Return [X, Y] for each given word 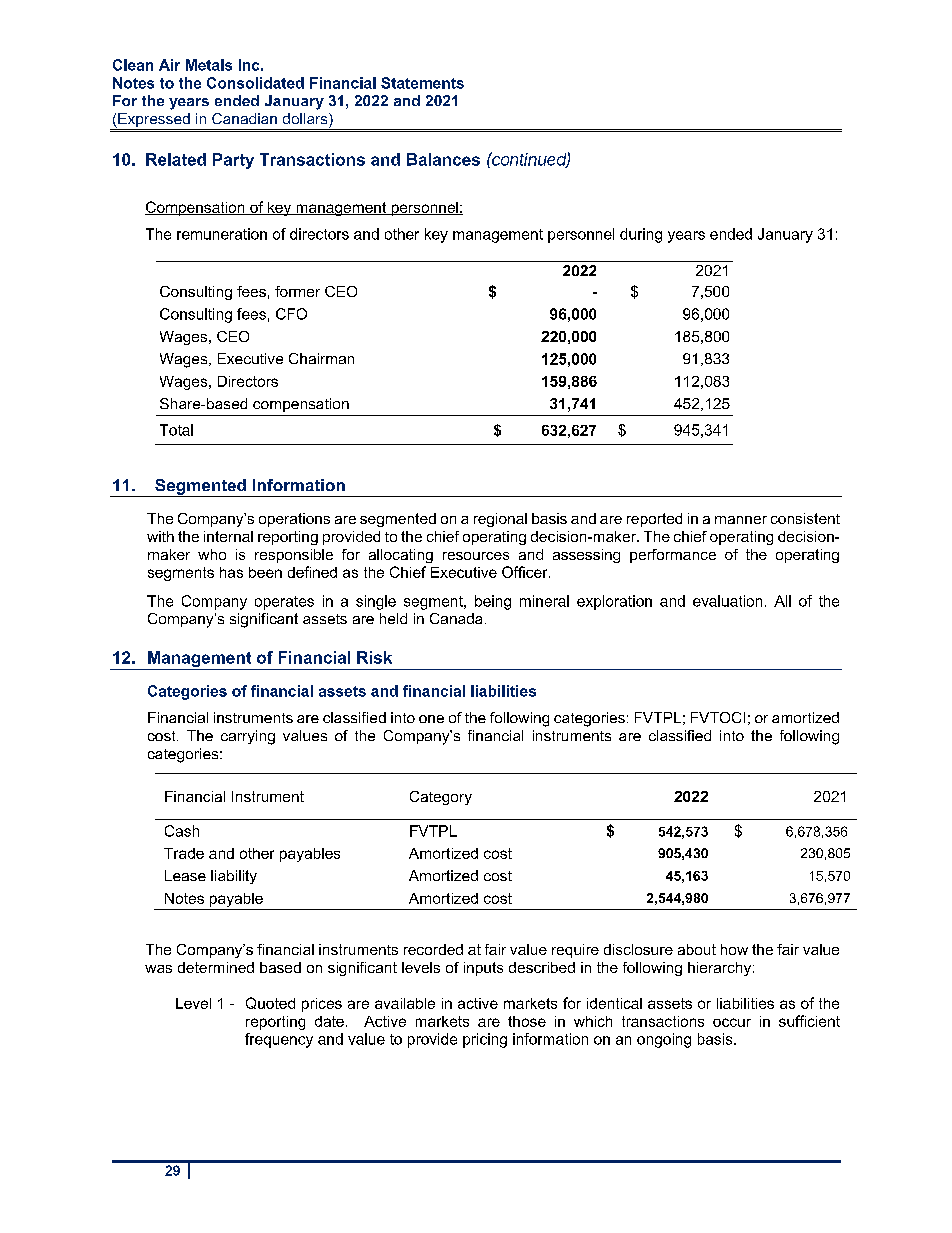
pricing [485, 1040]
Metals [209, 65]
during [641, 235]
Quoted [270, 1003]
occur [732, 1022]
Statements [422, 83]
